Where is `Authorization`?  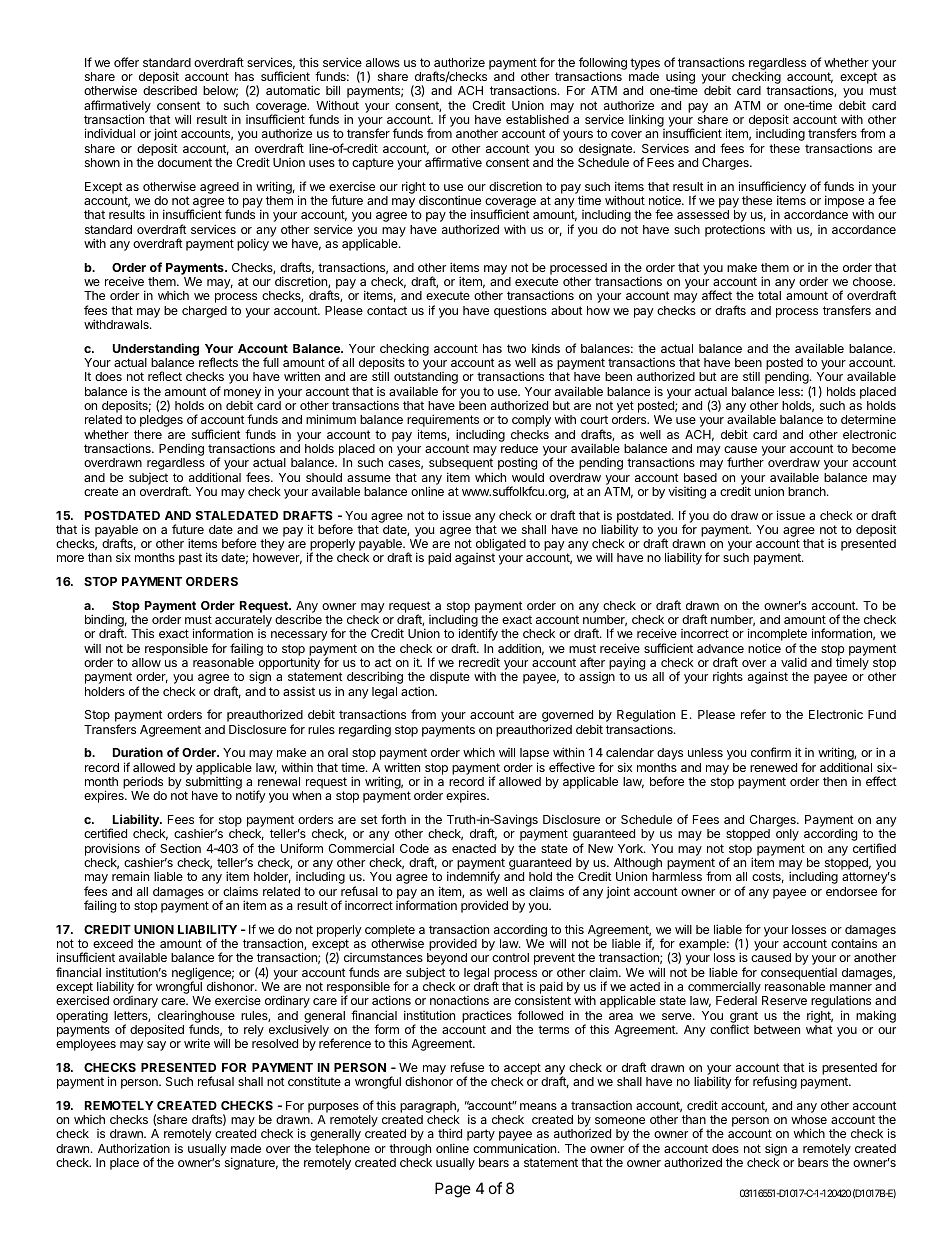
Authorization is located at coordinates (134, 1148).
